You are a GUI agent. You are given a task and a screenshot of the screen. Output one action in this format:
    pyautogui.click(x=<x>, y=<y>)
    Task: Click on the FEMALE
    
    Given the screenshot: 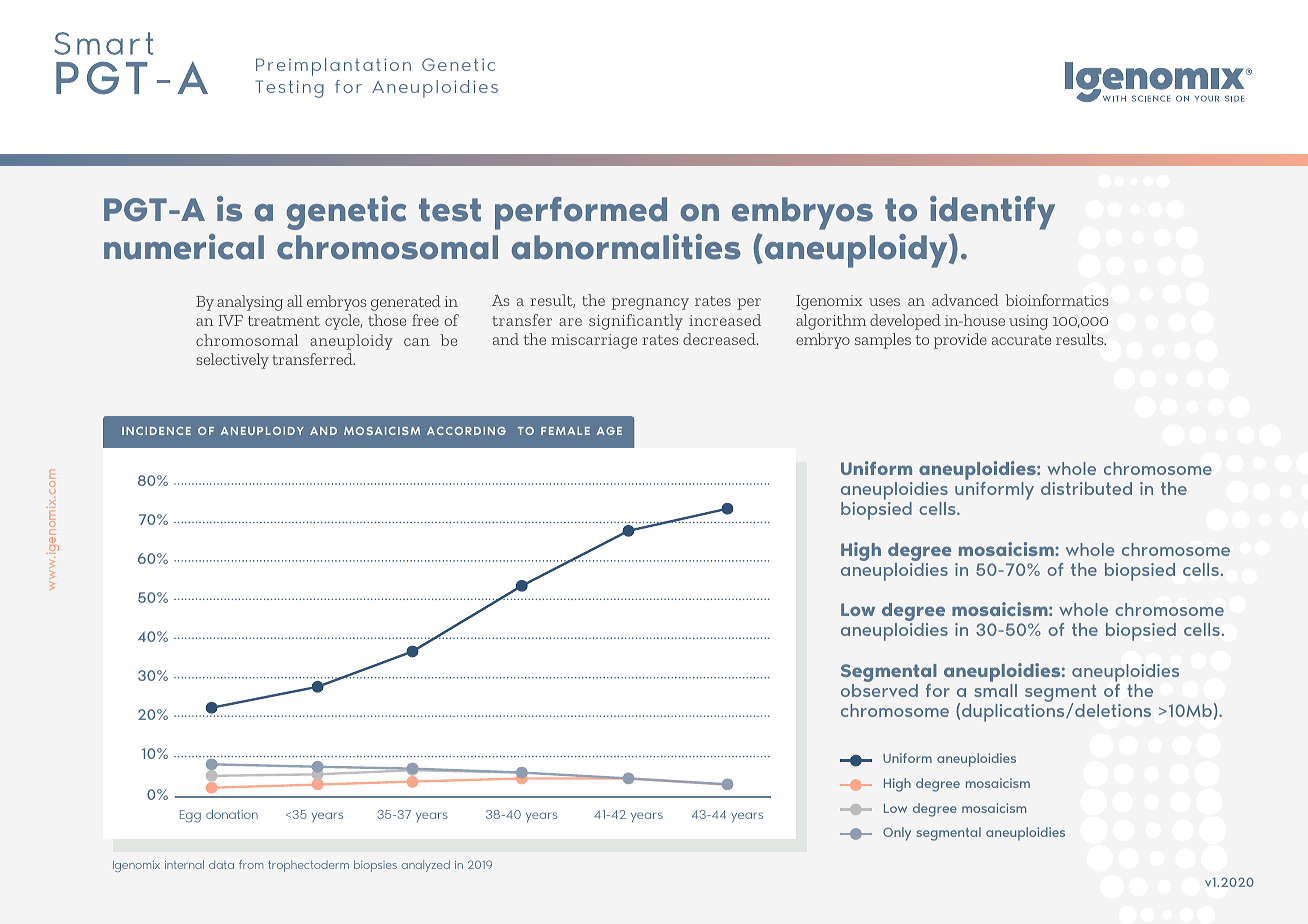 What is the action you would take?
    pyautogui.click(x=565, y=431)
